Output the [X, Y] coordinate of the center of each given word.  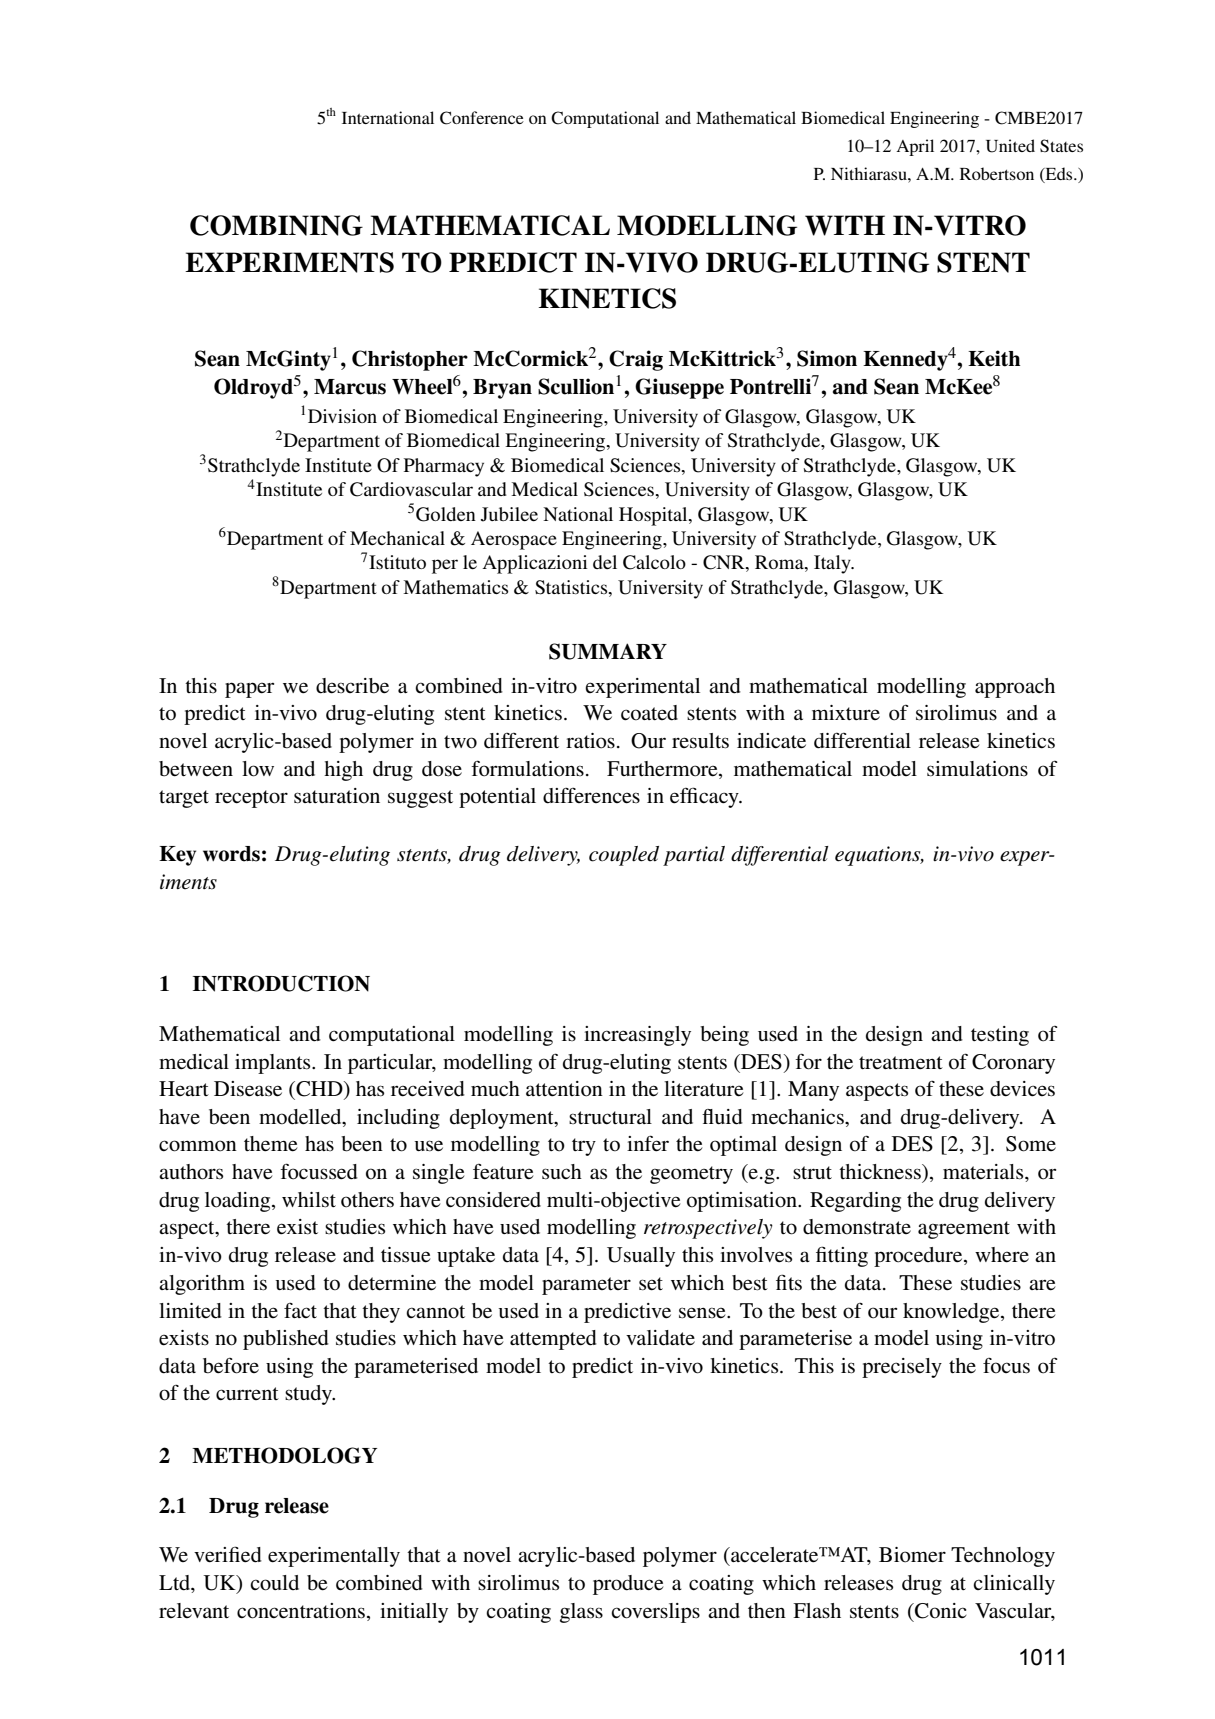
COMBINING [276, 225]
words [231, 854]
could [274, 1583]
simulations [977, 769]
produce [628, 1585]
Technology [1003, 1557]
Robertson [997, 173]
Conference [482, 118]
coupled [624, 856]
